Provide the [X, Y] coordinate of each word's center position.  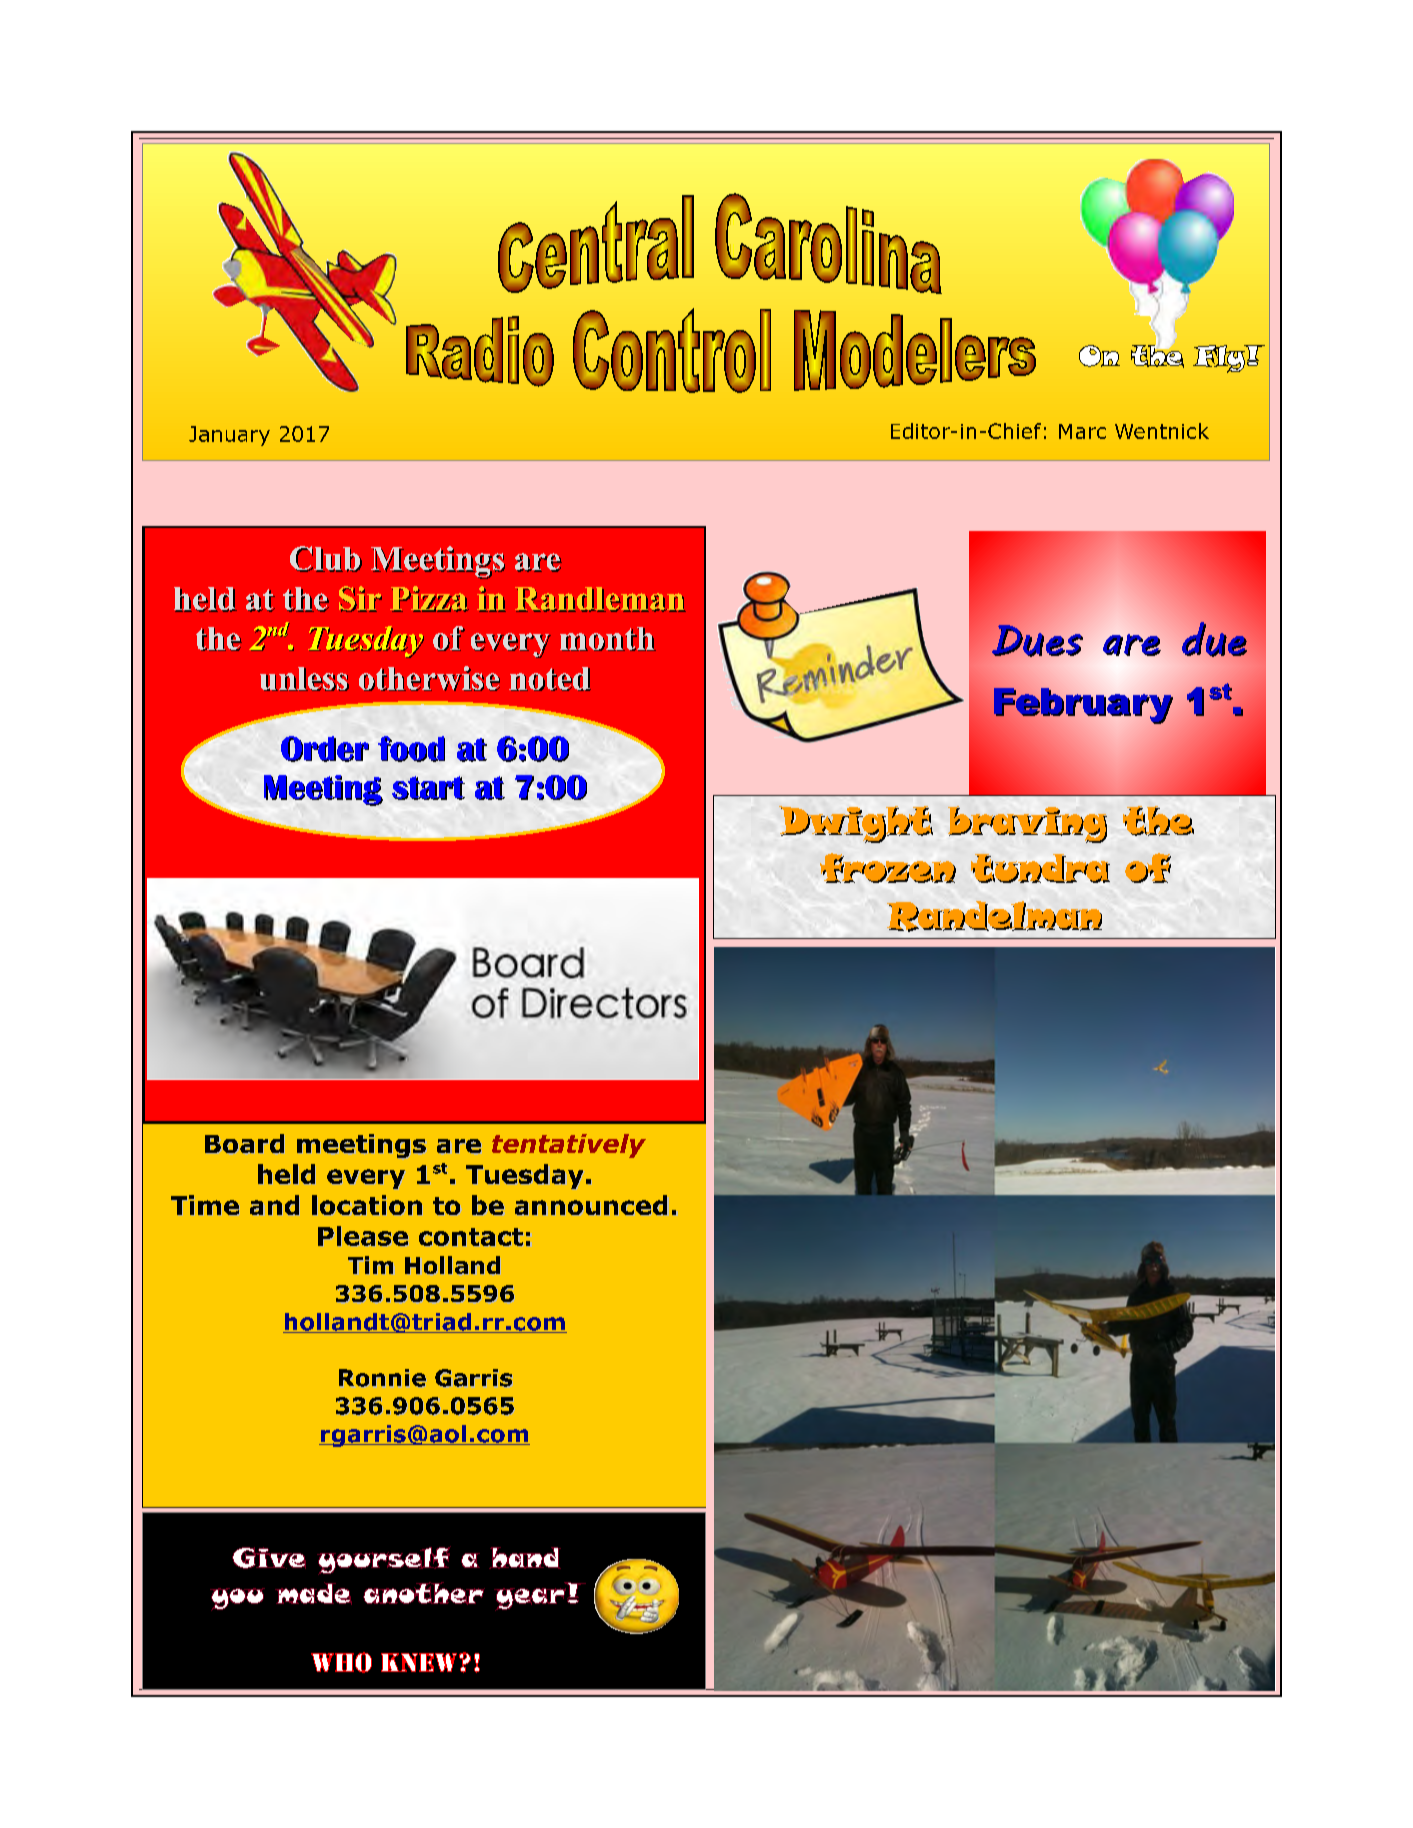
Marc [1082, 431]
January [229, 436]
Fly [1220, 359]
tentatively [569, 1146]
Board [244, 1143]
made [313, 1593]
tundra [1040, 868]
